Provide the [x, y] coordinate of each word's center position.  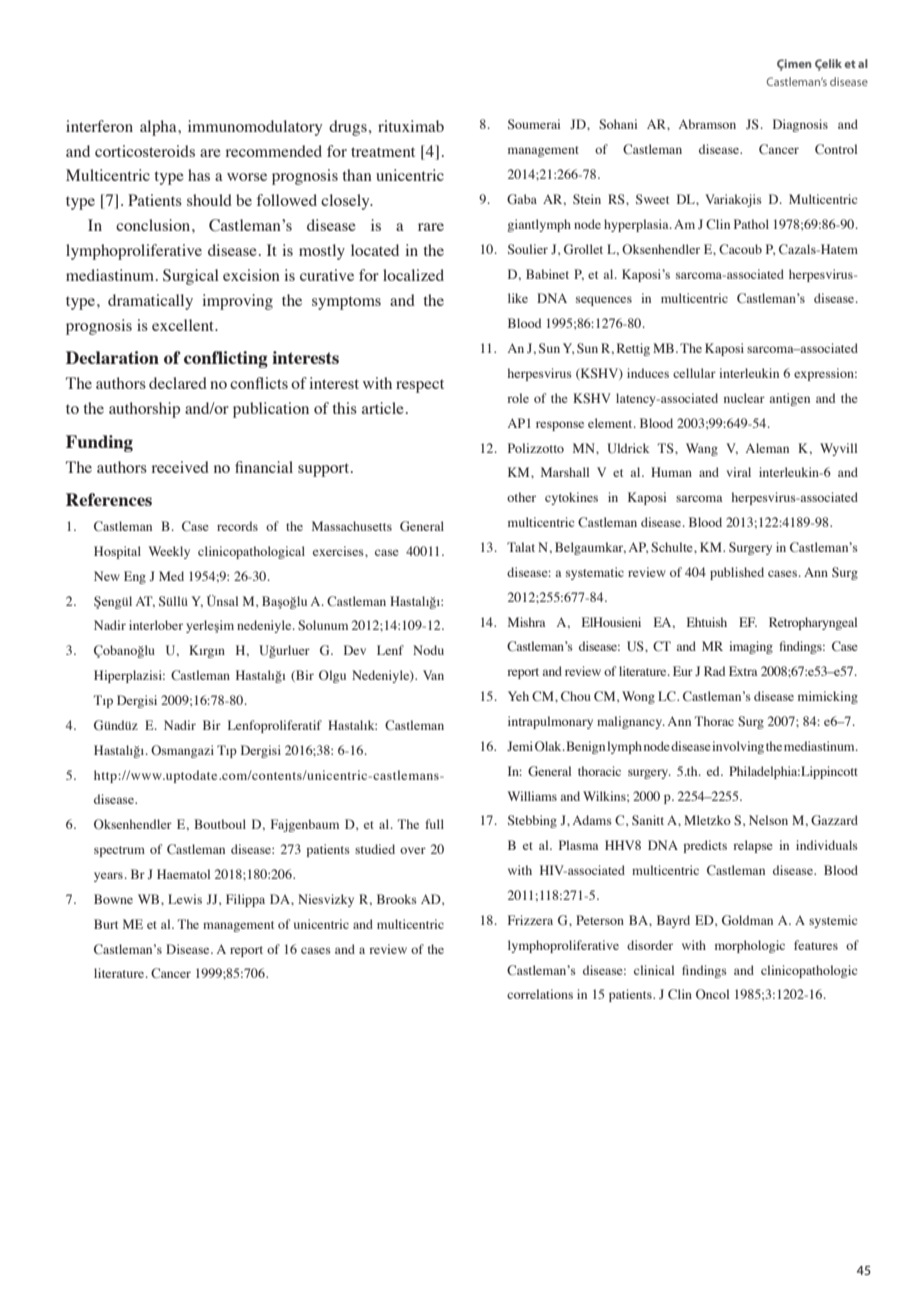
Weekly [169, 552]
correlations [540, 994]
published [737, 573]
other [521, 497]
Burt [106, 924]
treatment [383, 152]
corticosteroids [145, 151]
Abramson [707, 124]
